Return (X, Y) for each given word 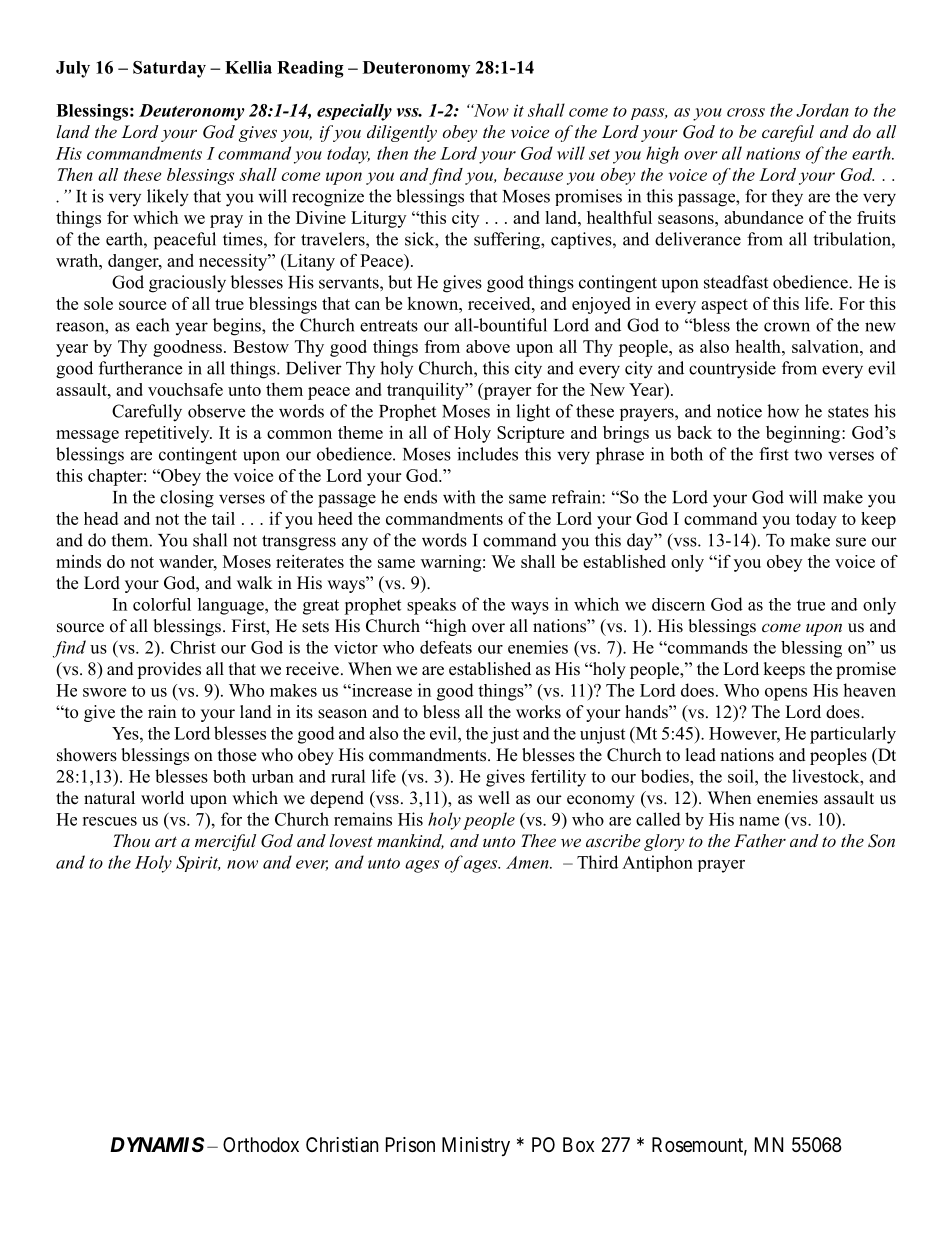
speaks (431, 606)
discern (678, 604)
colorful (162, 604)
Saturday (169, 69)
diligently (402, 133)
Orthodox (261, 1144)
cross (746, 112)
